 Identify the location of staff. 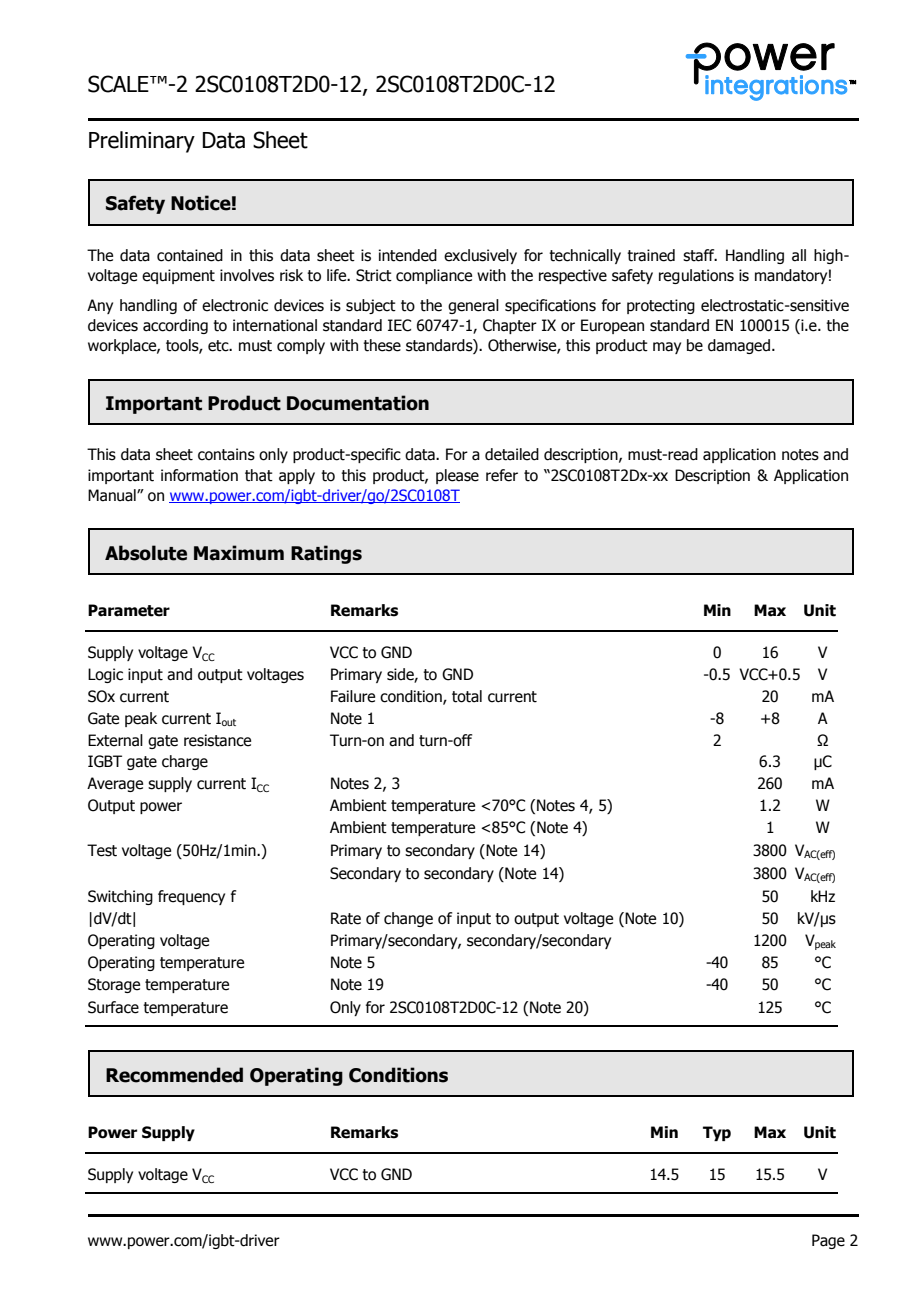
(700, 255).
